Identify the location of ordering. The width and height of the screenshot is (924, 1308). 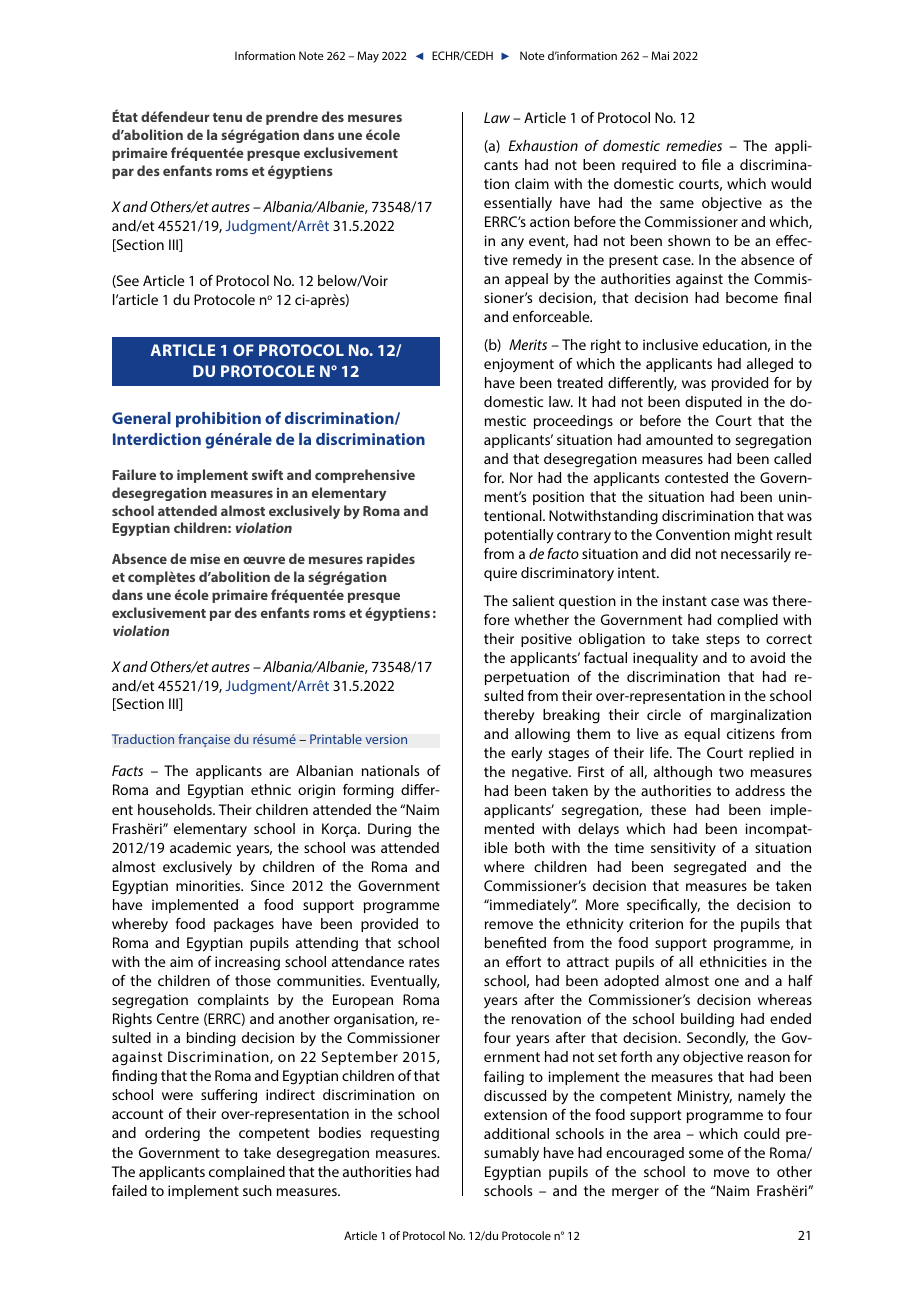
(172, 1134).
